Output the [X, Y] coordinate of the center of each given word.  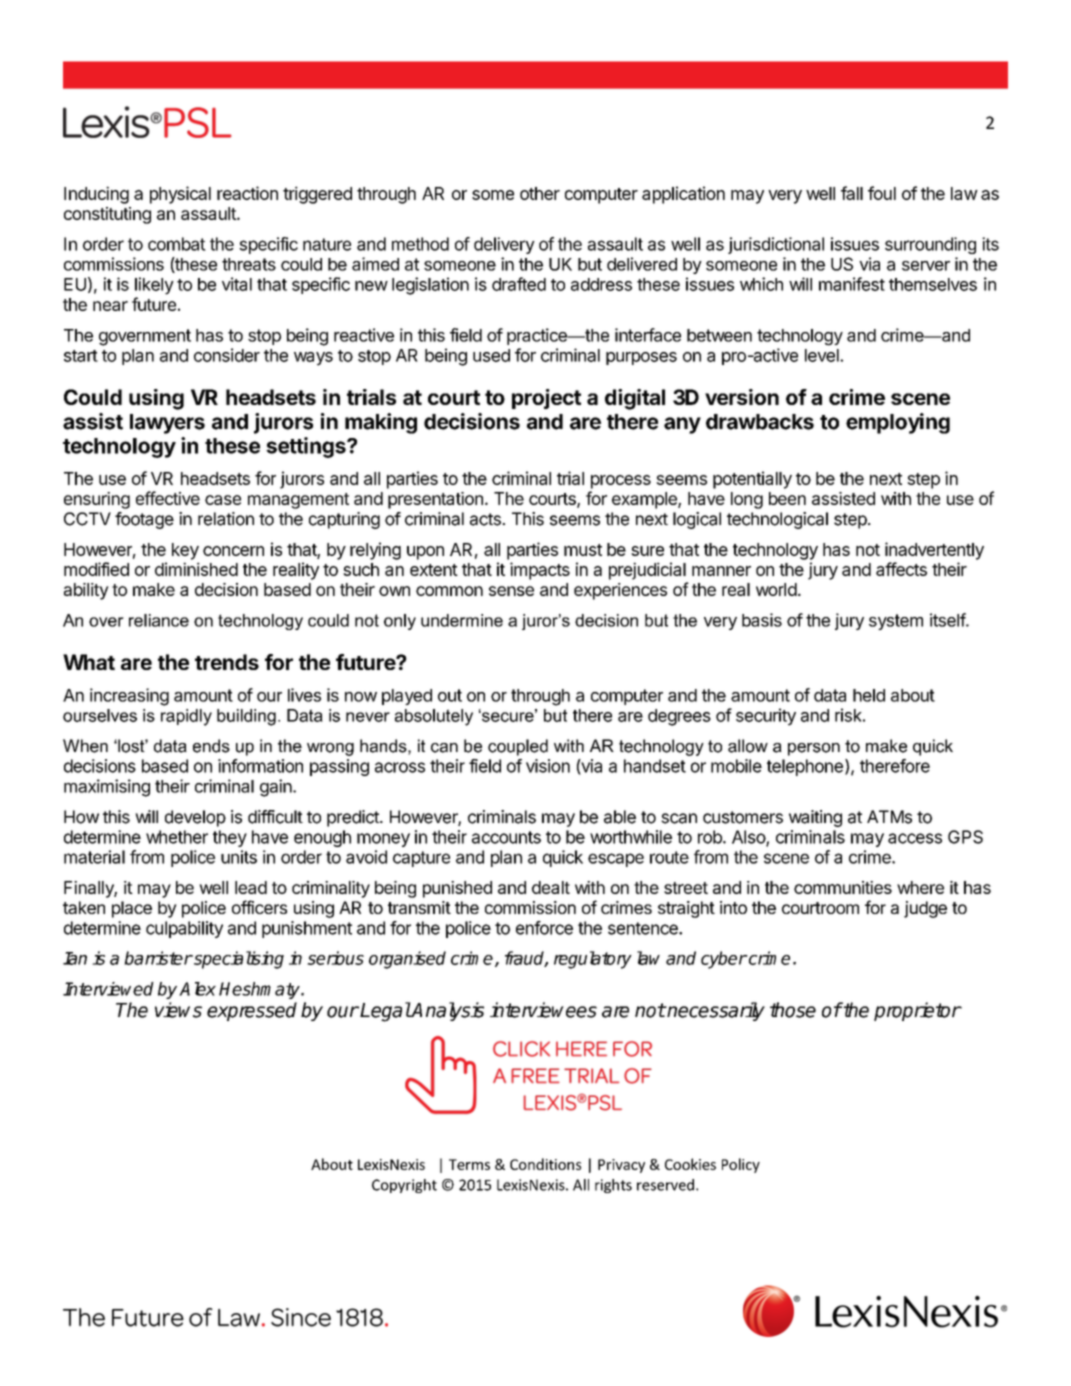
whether [177, 837]
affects [901, 569]
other [540, 193]
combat [177, 244]
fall [852, 193]
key [185, 551]
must [583, 550]
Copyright [404, 1186]
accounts [506, 837]
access [915, 838]
